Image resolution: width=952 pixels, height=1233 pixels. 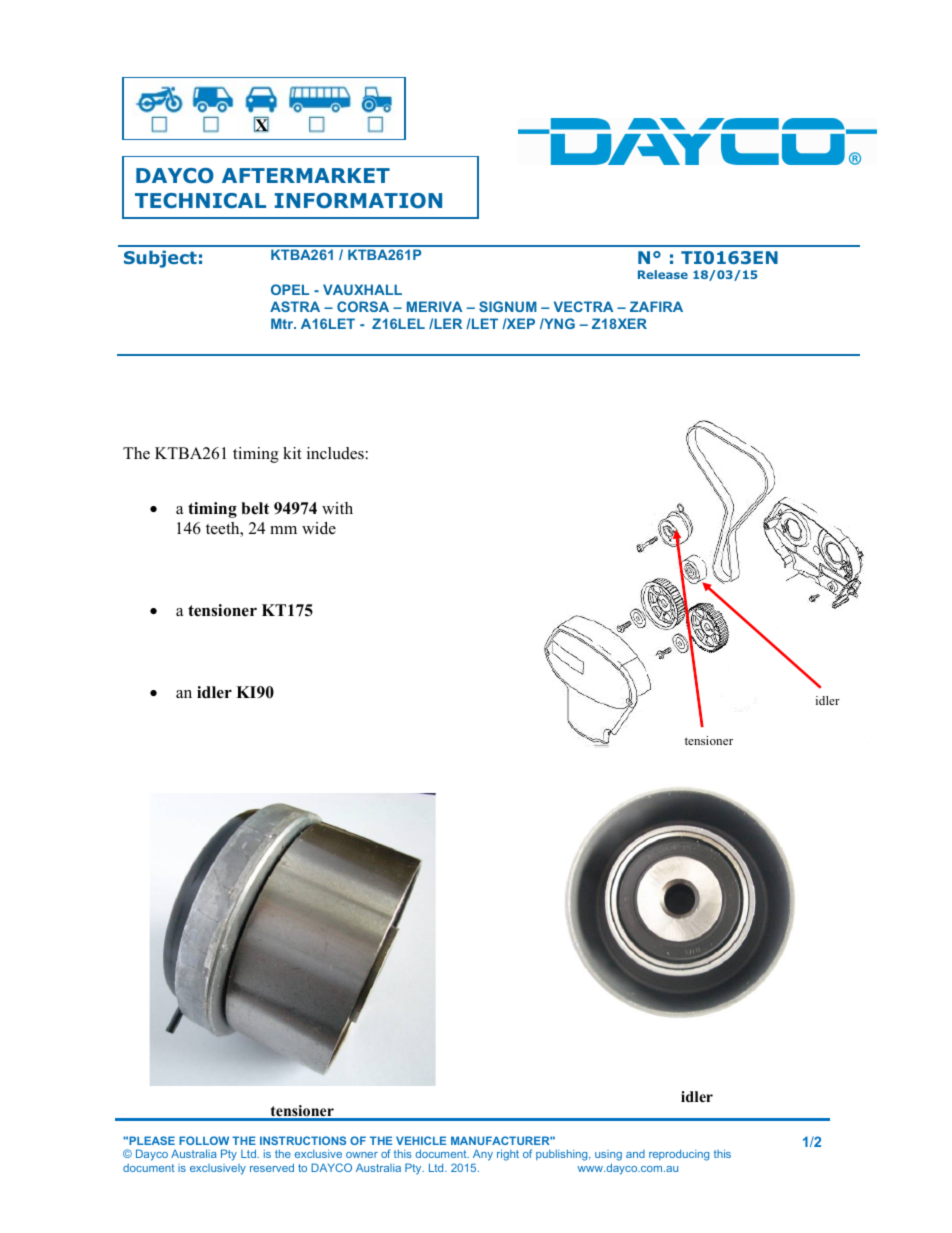 What do you see at coordinates (508, 306) in the document?
I see `SIGNUM` at bounding box center [508, 306].
